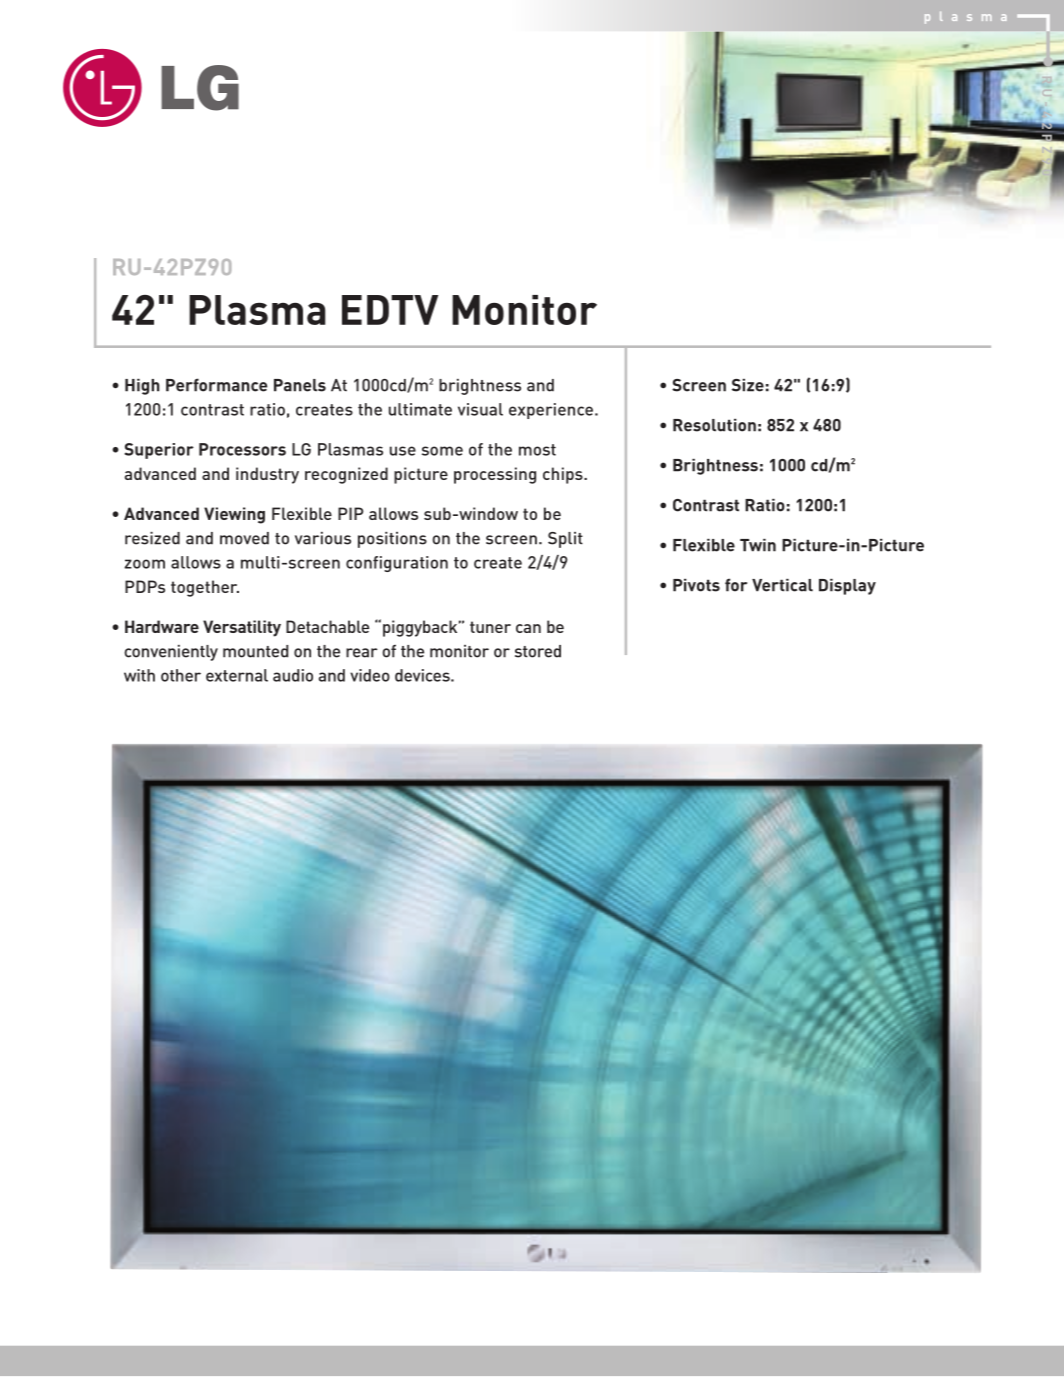 Image resolution: width=1064 pixels, height=1377 pixels. What do you see at coordinates (538, 651) in the page?
I see `stored` at bounding box center [538, 651].
